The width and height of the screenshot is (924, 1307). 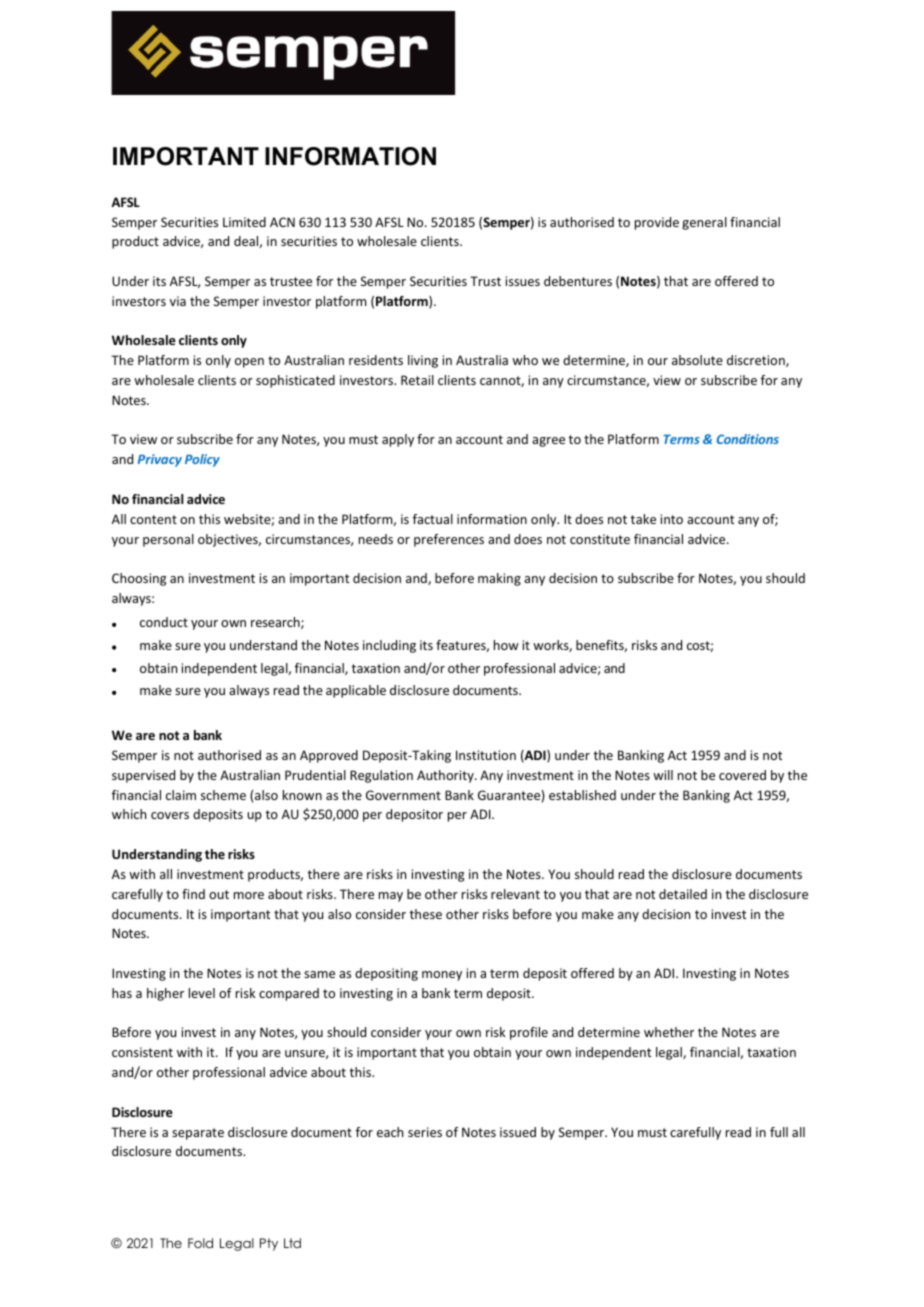 What do you see at coordinates (200, 1243) in the screenshot?
I see `Fold` at bounding box center [200, 1243].
